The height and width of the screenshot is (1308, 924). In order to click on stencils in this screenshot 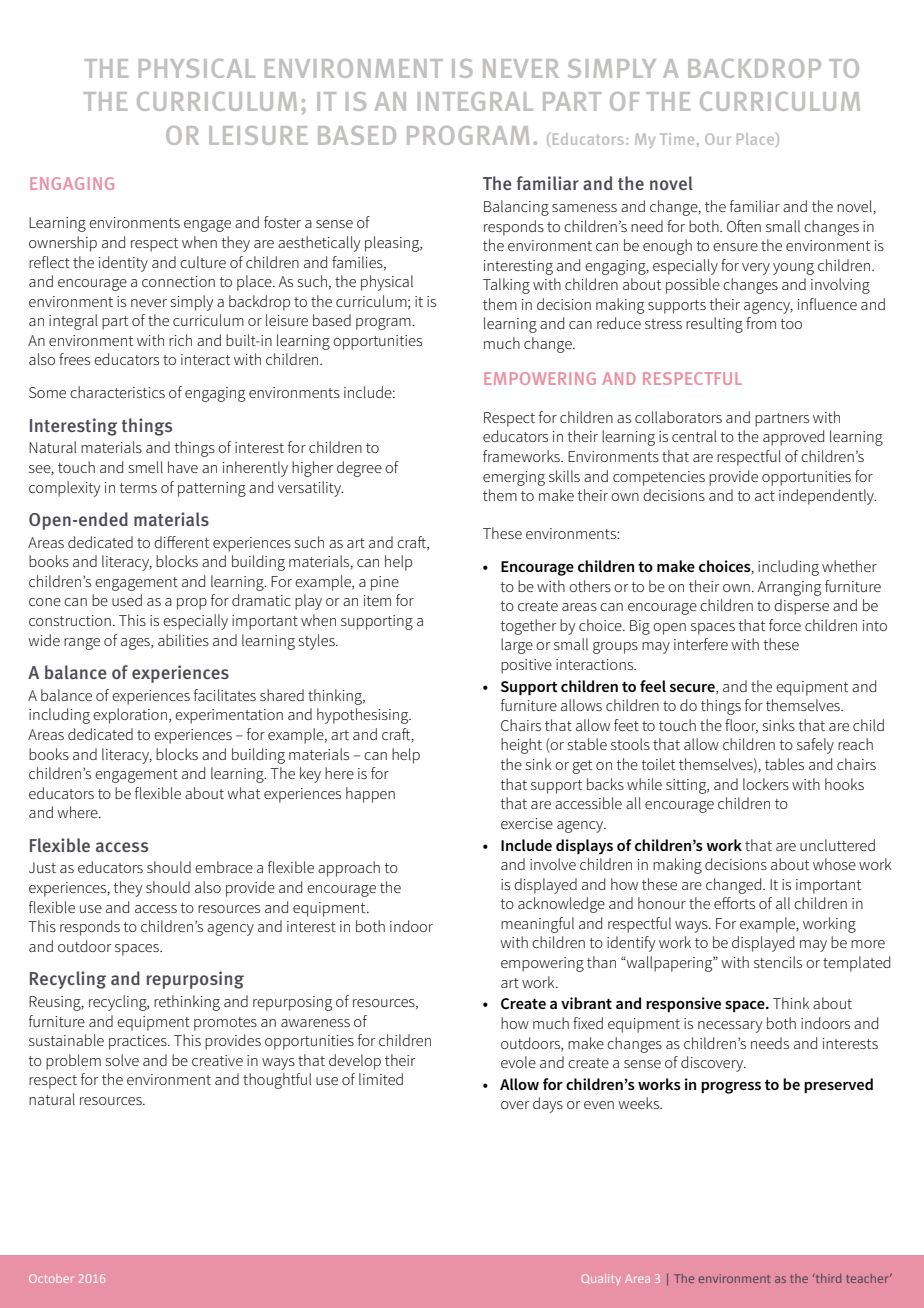, I will do `click(778, 962)`.
